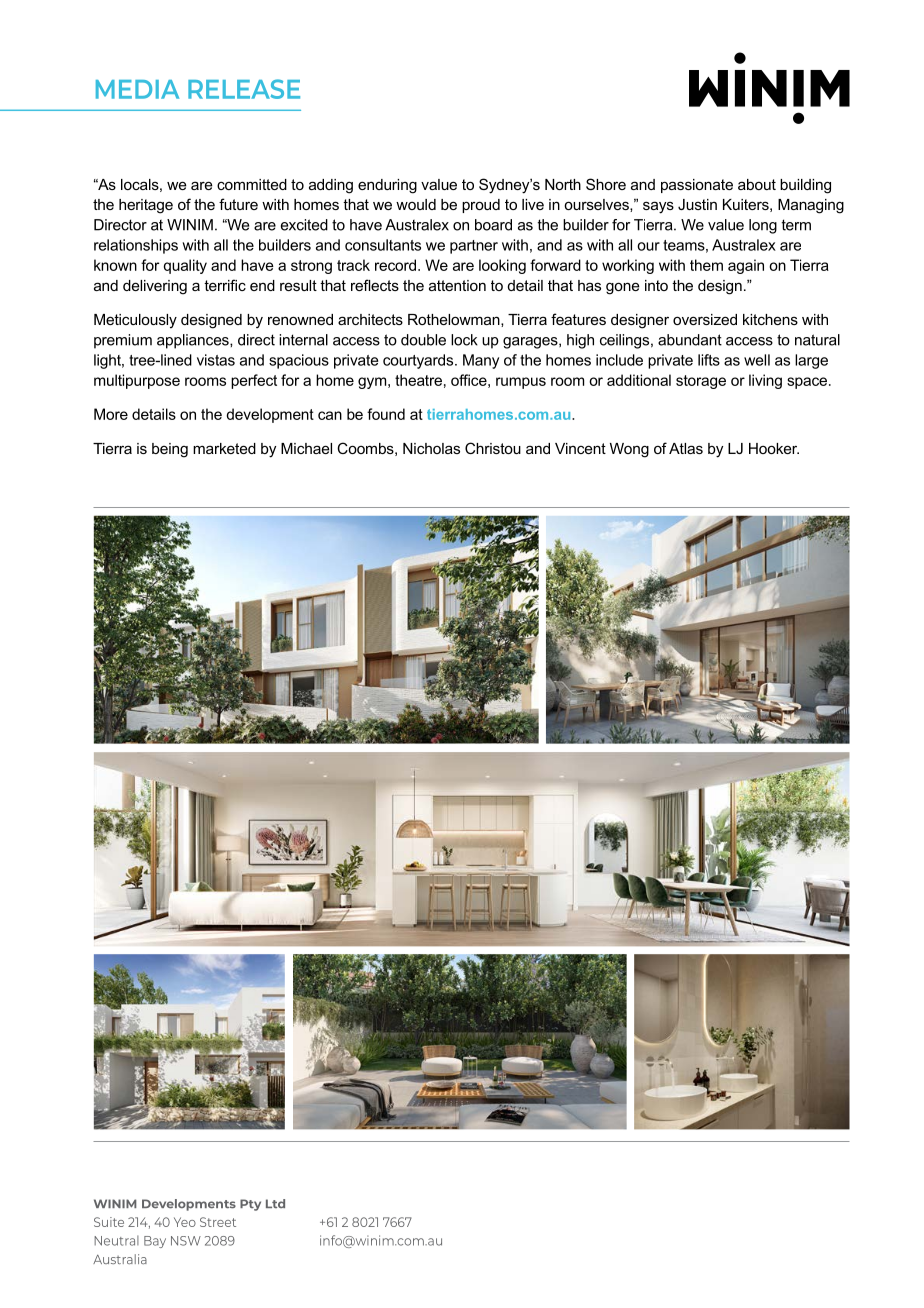  Describe the element at coordinates (170, 450) in the page. I see `being` at that location.
